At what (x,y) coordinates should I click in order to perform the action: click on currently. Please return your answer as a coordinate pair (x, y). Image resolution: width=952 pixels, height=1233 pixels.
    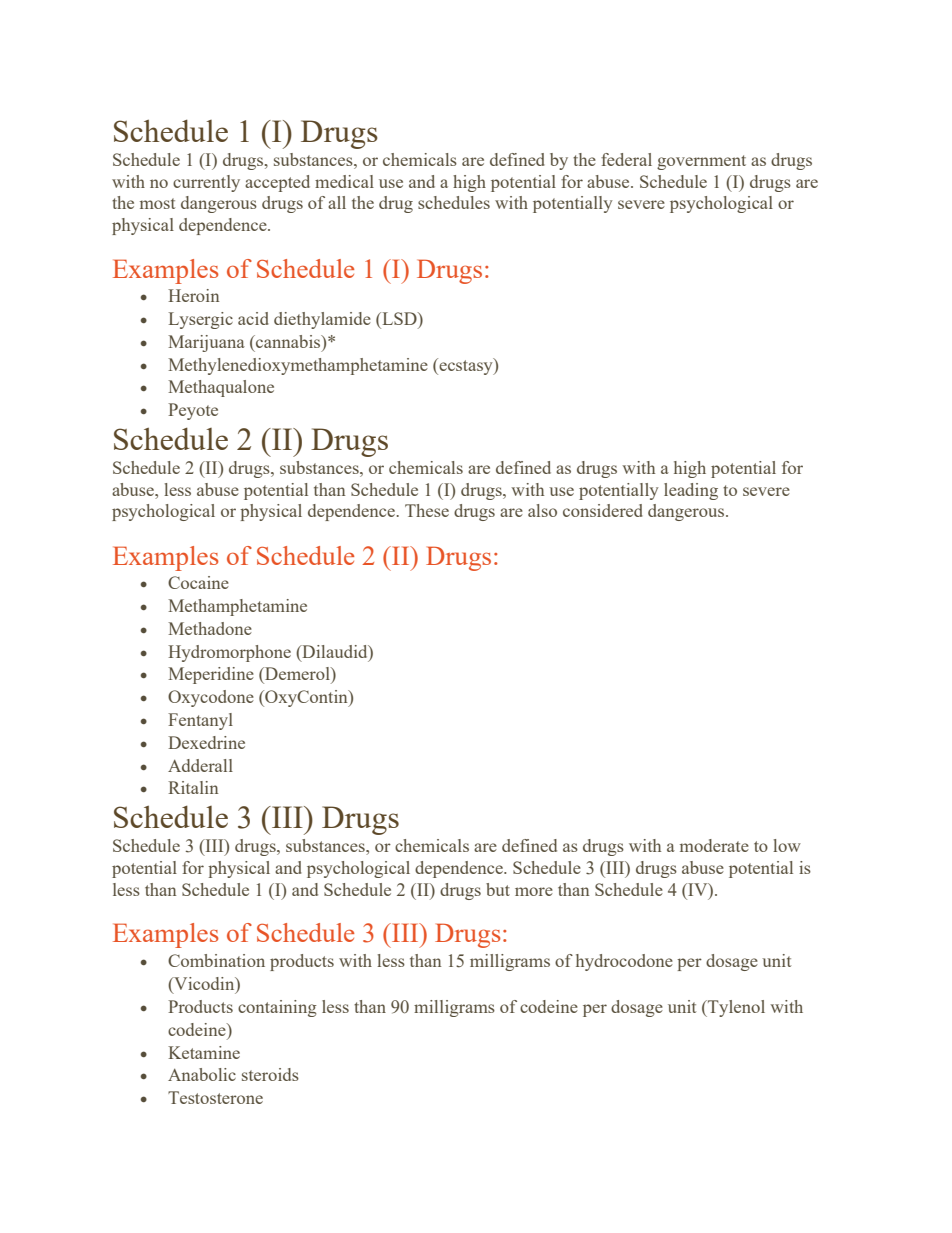
    Looking at the image, I should click on (206, 183).
